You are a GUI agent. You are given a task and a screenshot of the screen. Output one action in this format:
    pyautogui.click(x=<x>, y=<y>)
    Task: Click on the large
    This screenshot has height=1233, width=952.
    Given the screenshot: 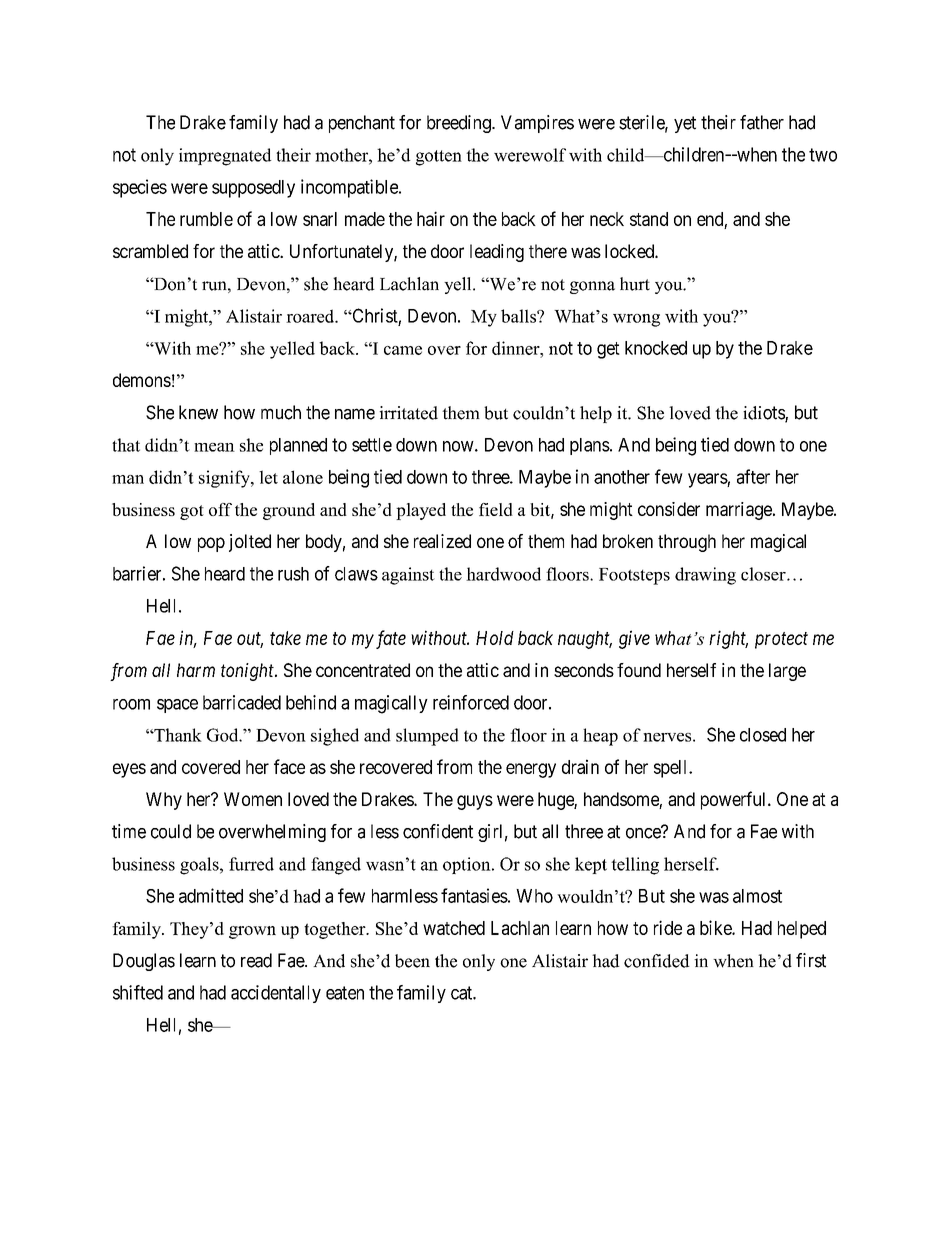 What is the action you would take?
    pyautogui.click(x=787, y=672)
